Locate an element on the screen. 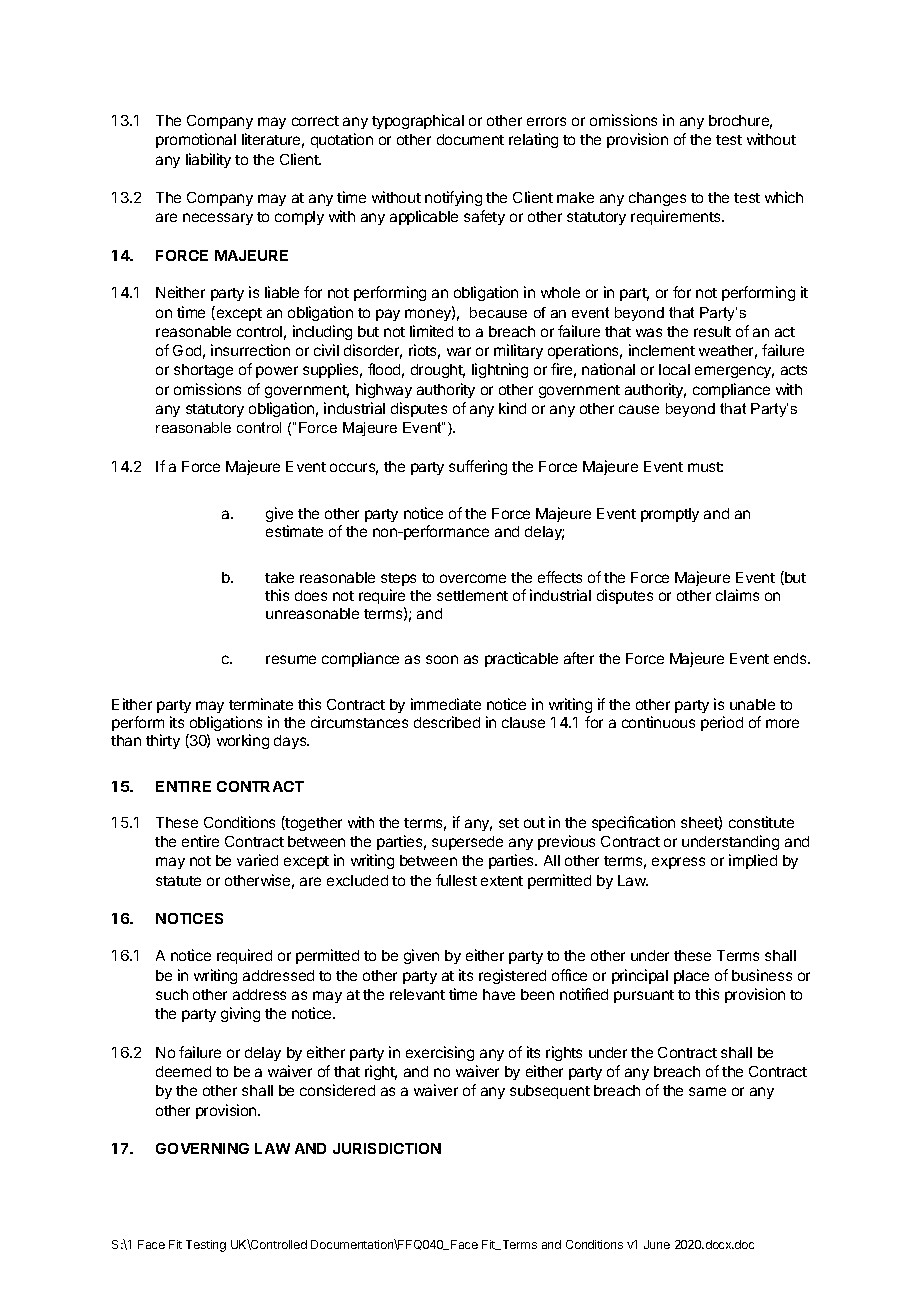  war is located at coordinates (459, 351).
